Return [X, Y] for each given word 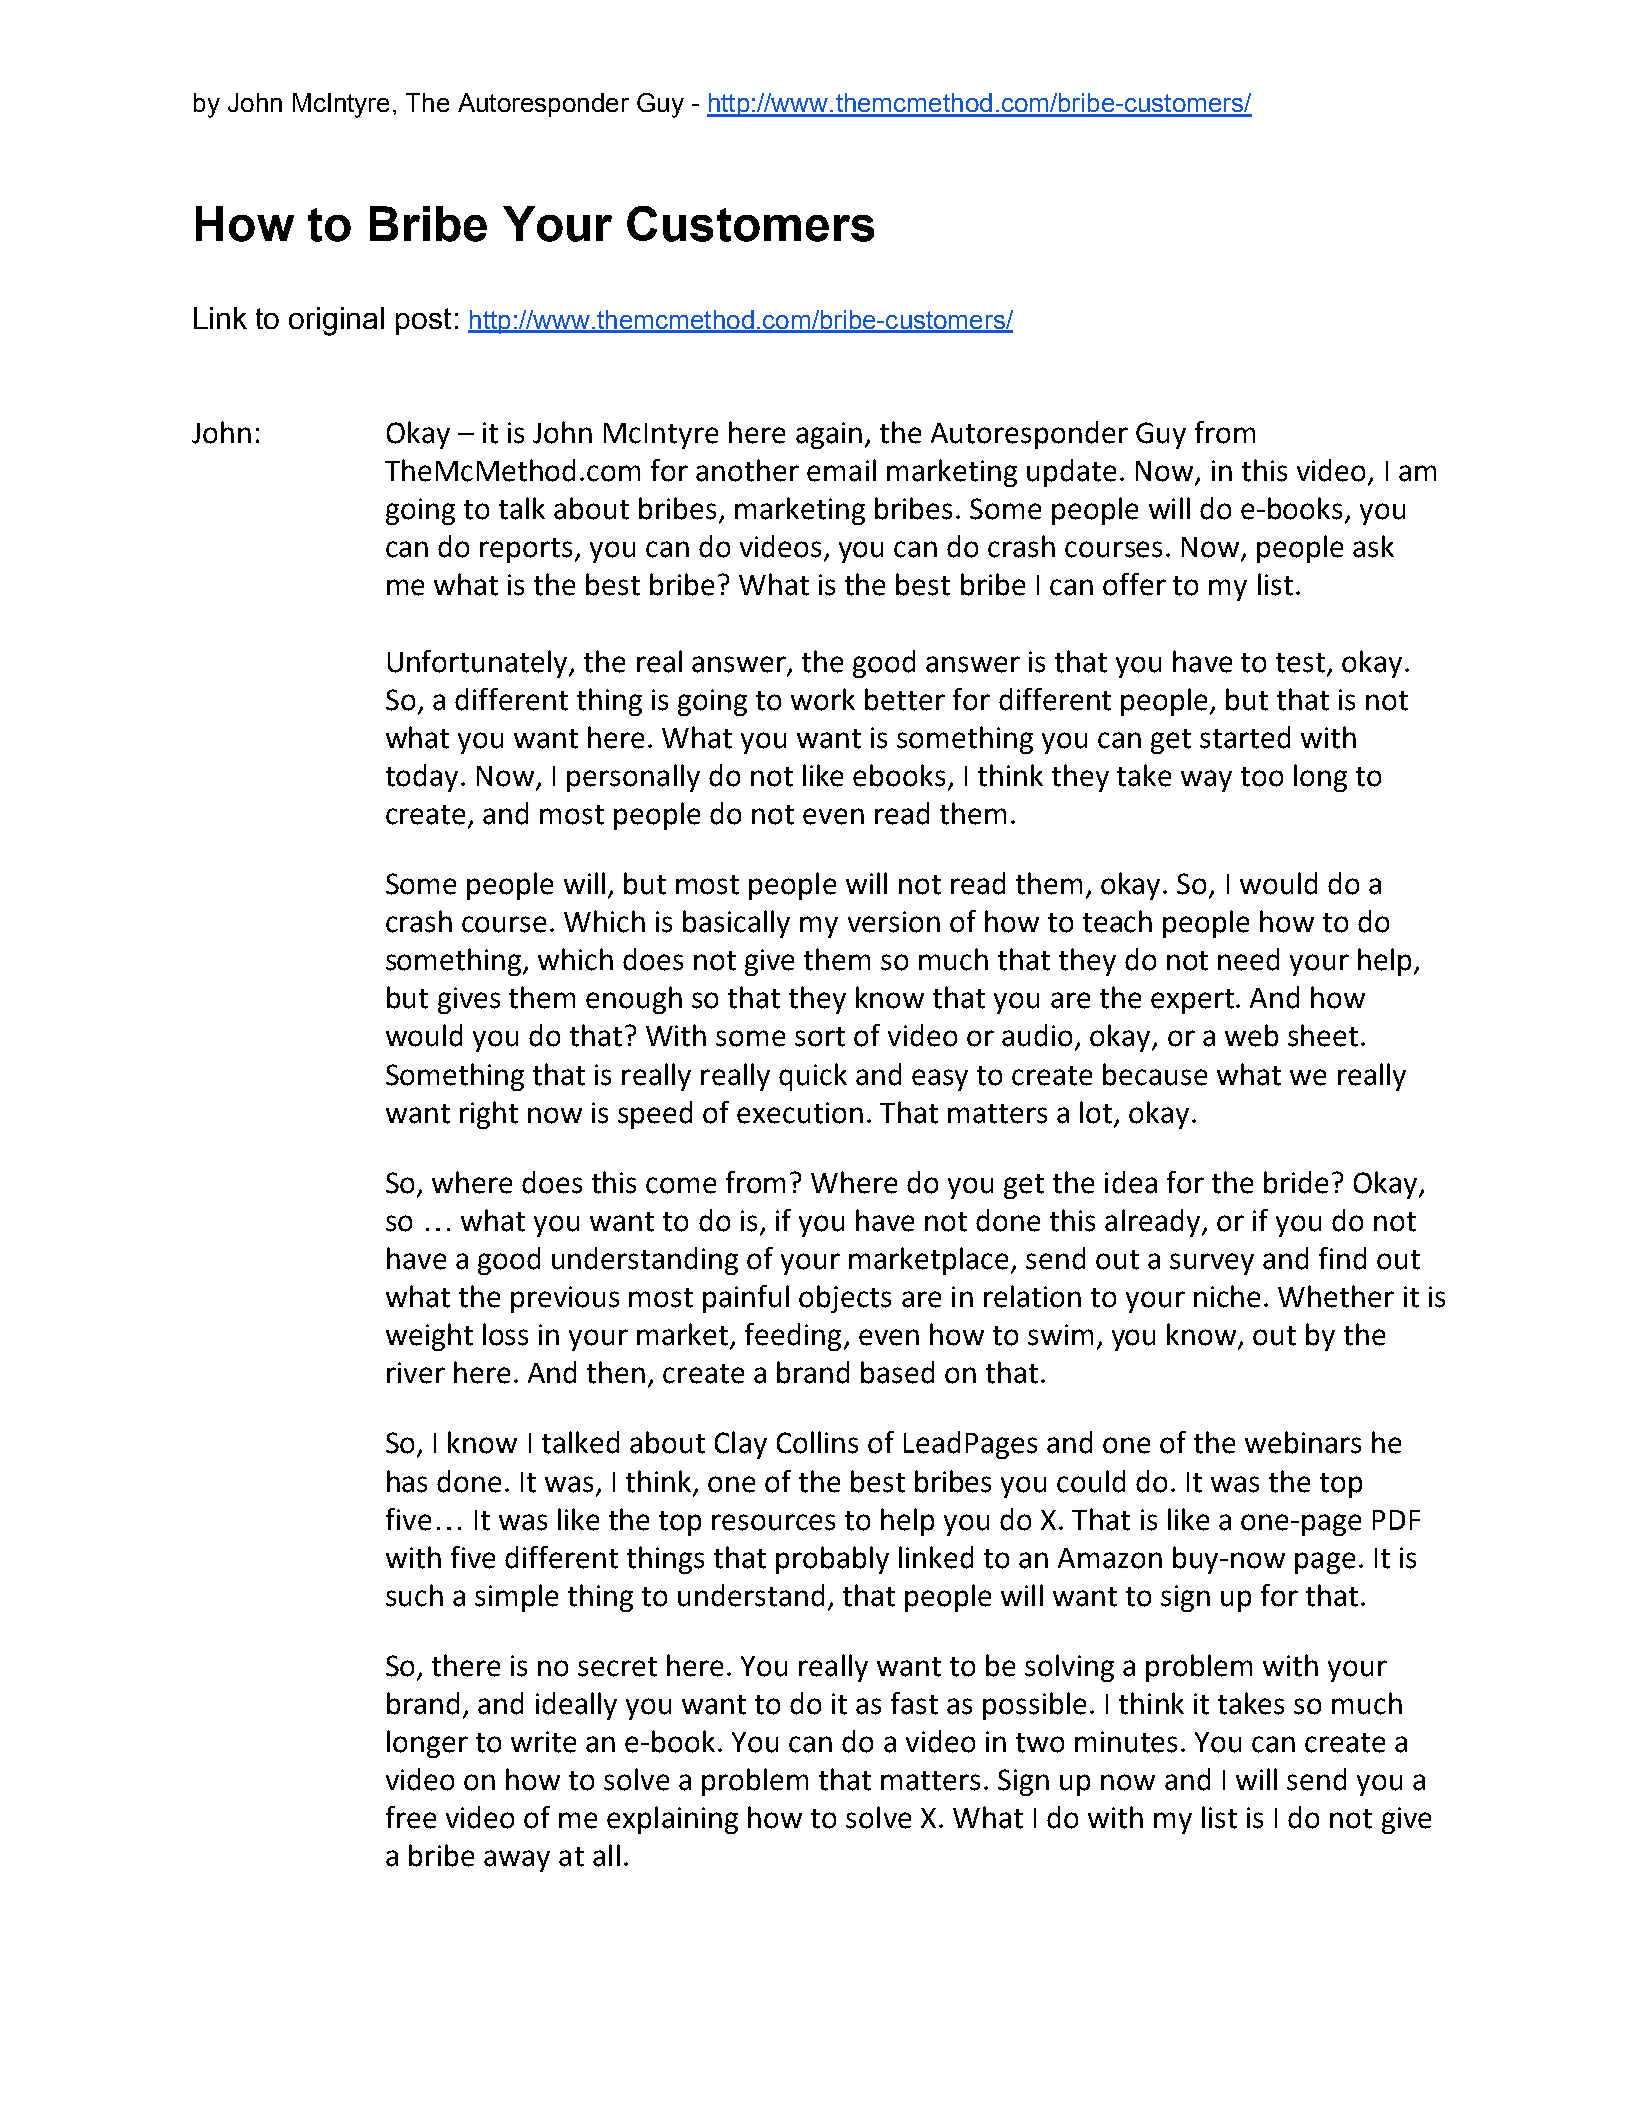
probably [832, 1560]
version [894, 922]
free [411, 1817]
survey [1212, 1264]
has [407, 1481]
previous [565, 1299]
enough [634, 1000]
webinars [1303, 1442]
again [829, 435]
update [1071, 473]
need [1248, 959]
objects [845, 1299]
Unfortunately [479, 664]
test [1300, 663]
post [423, 321]
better [905, 699]
